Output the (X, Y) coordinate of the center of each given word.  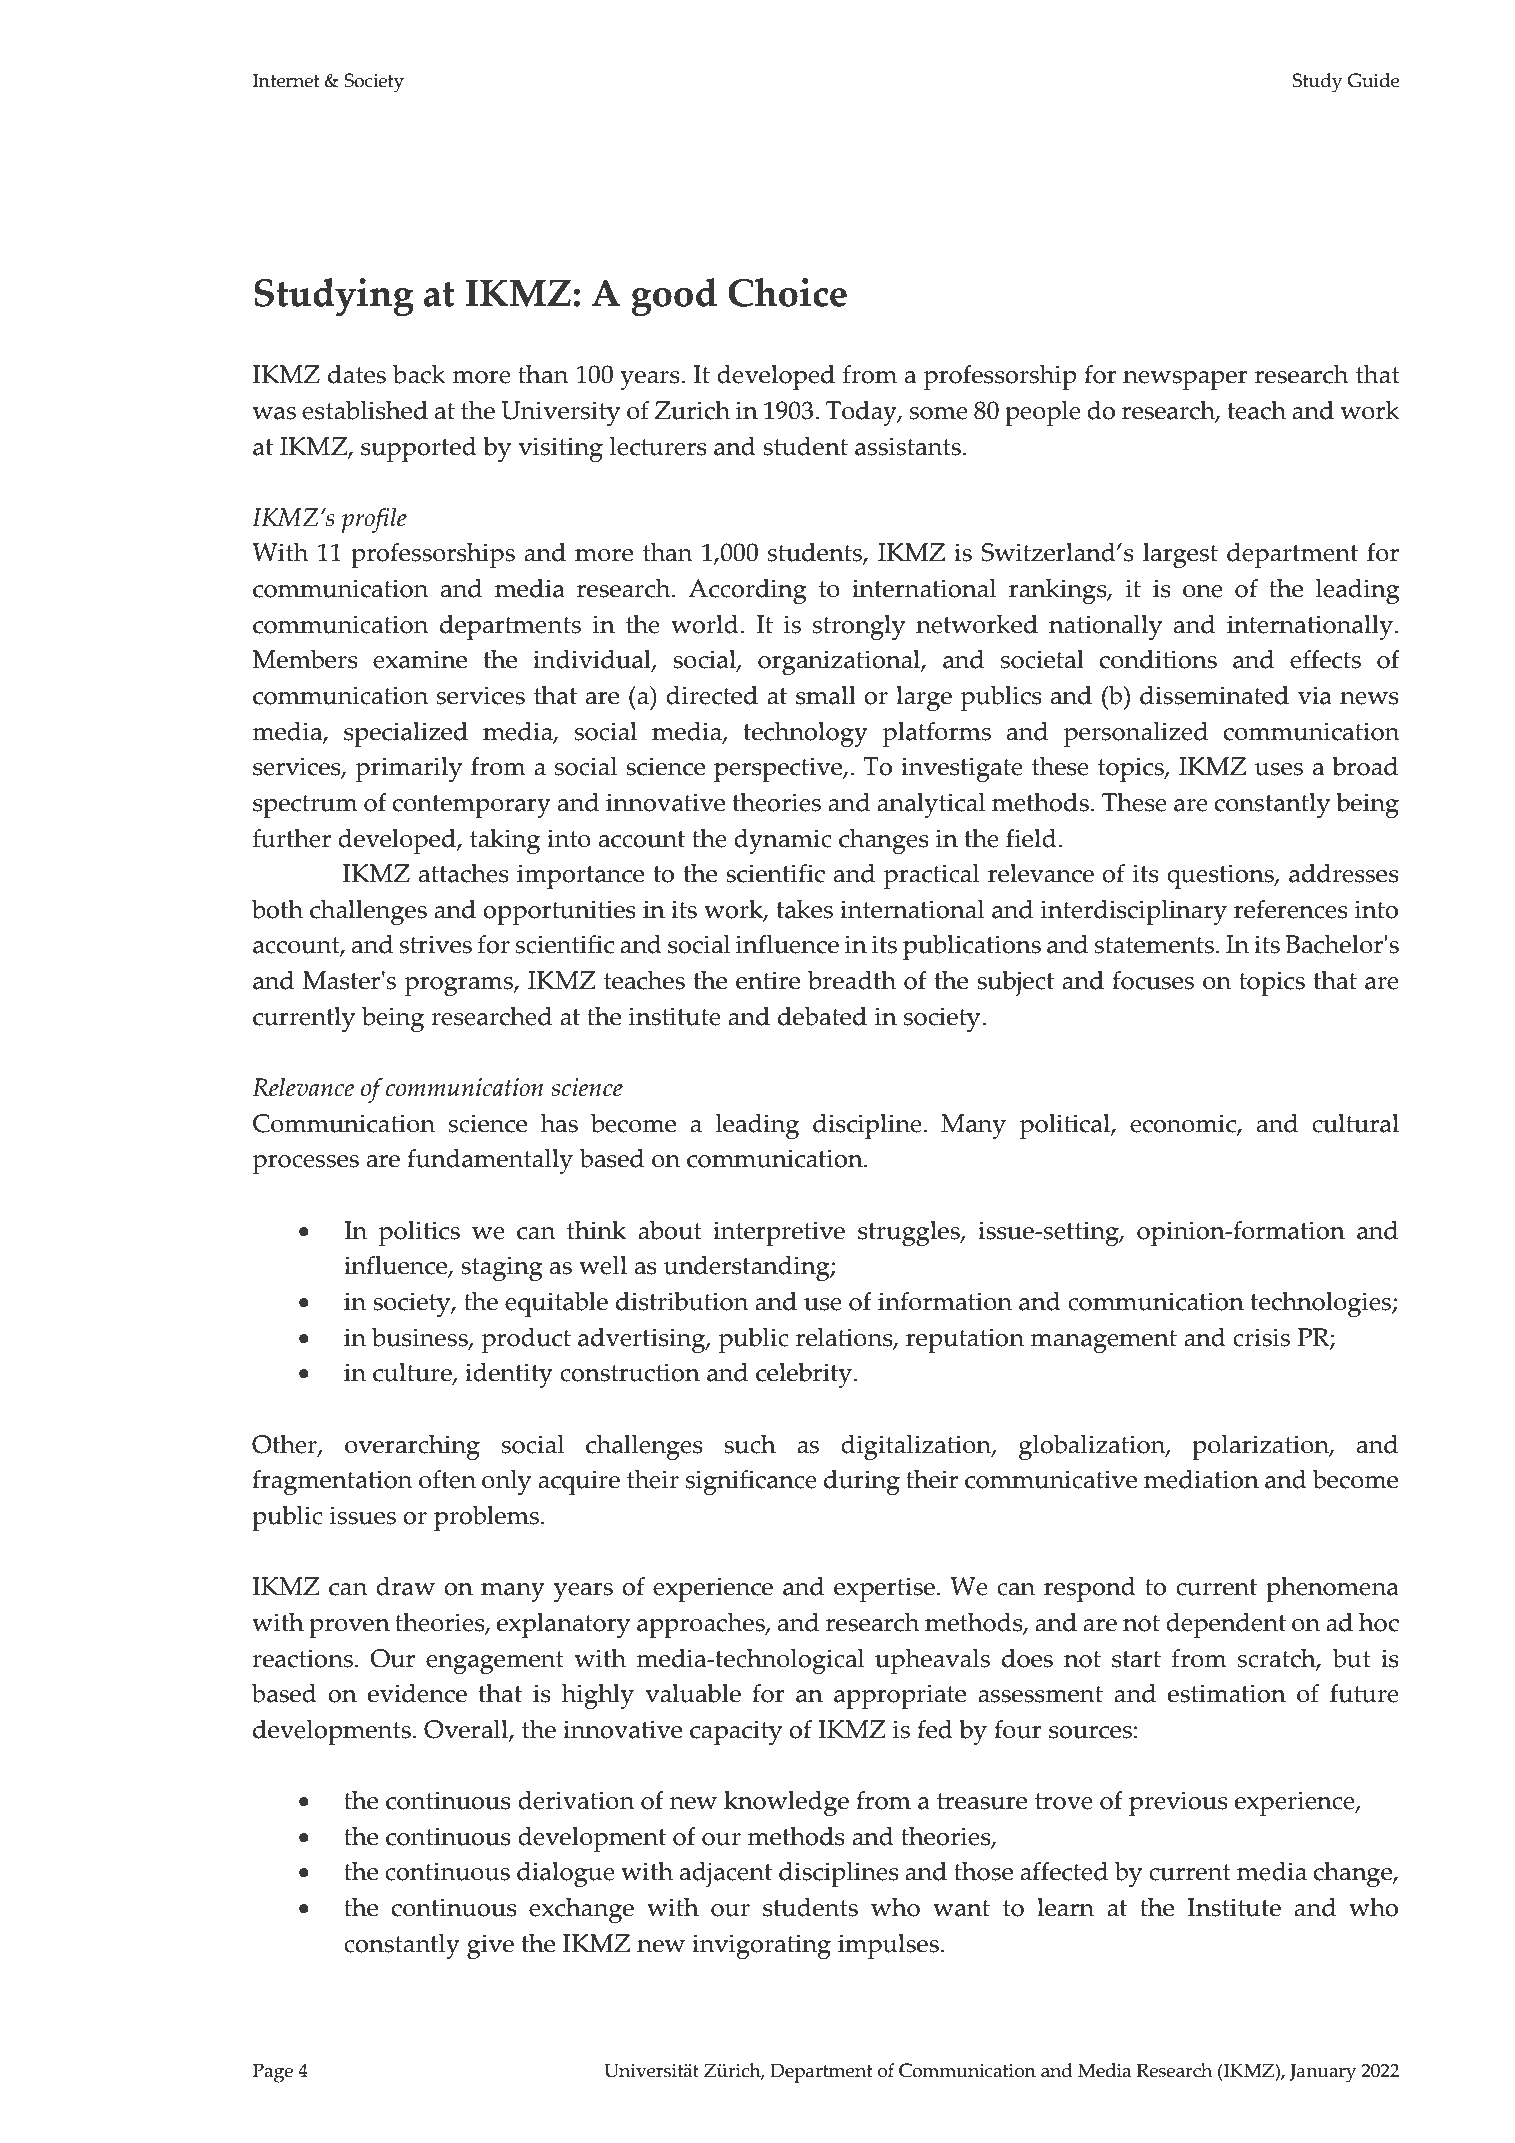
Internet (286, 80)
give (490, 1946)
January (1323, 2073)
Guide (1374, 80)
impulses (888, 1946)
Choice (787, 292)
